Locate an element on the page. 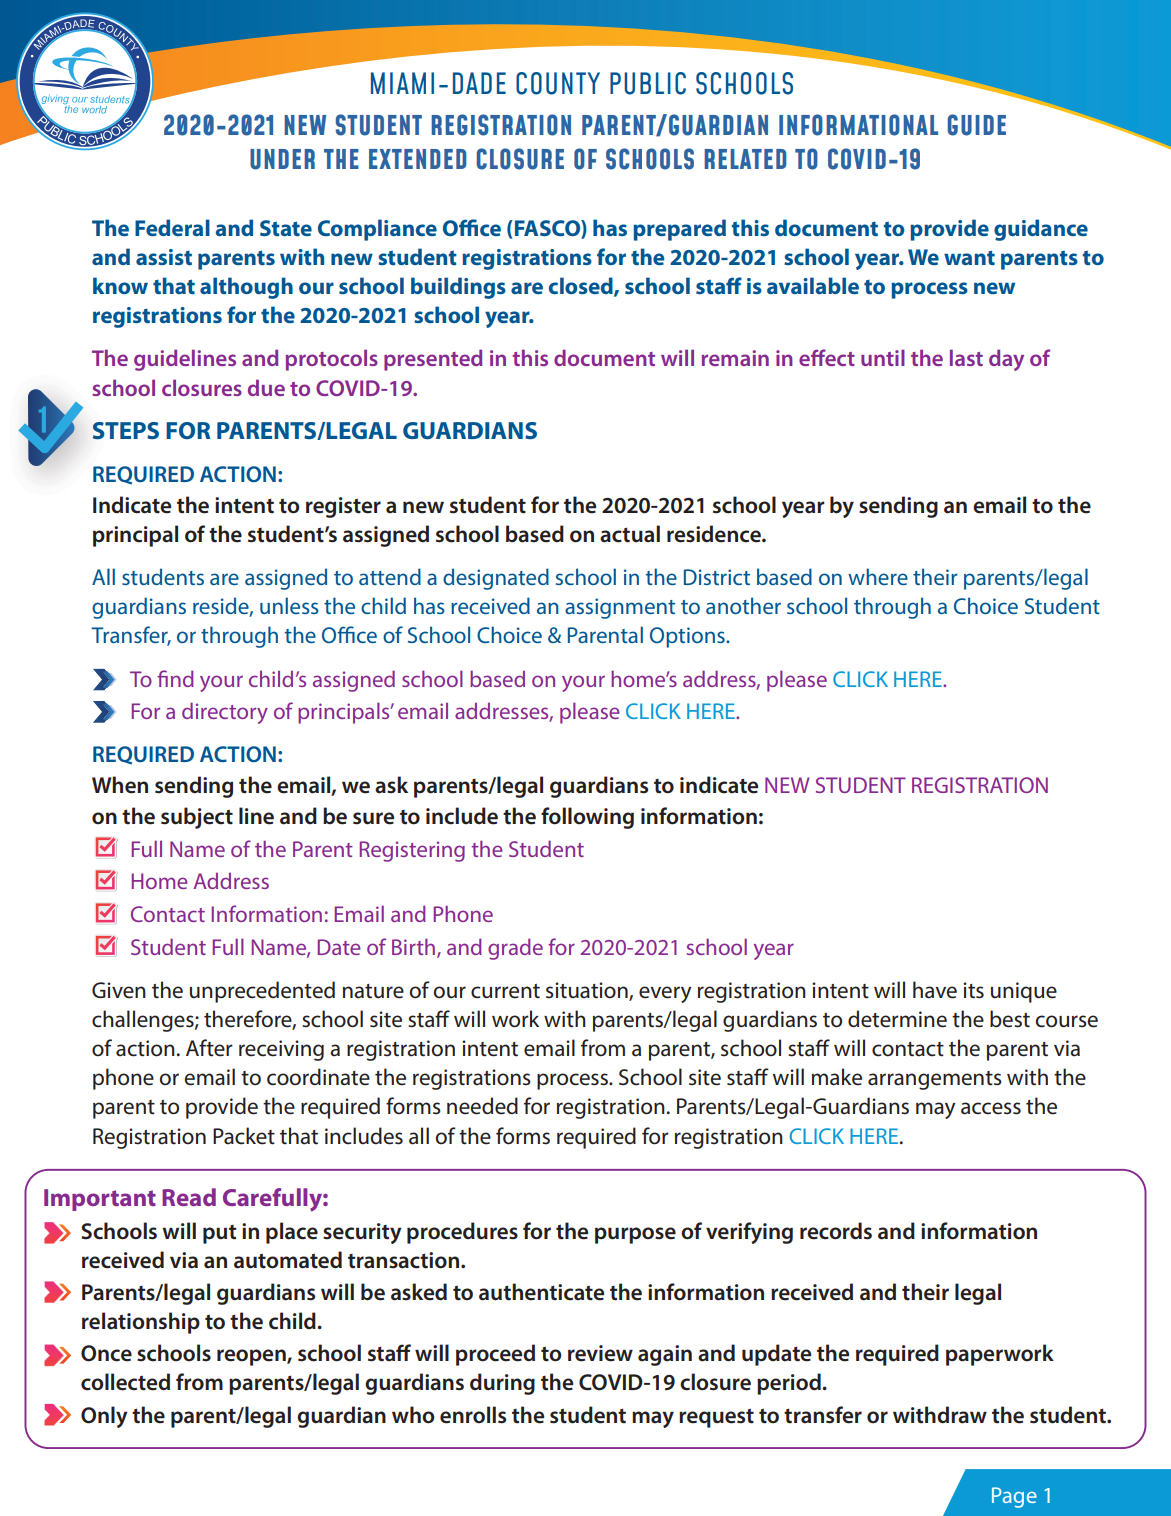 Image resolution: width=1171 pixels, height=1516 pixels. COUNTY is located at coordinates (558, 83).
